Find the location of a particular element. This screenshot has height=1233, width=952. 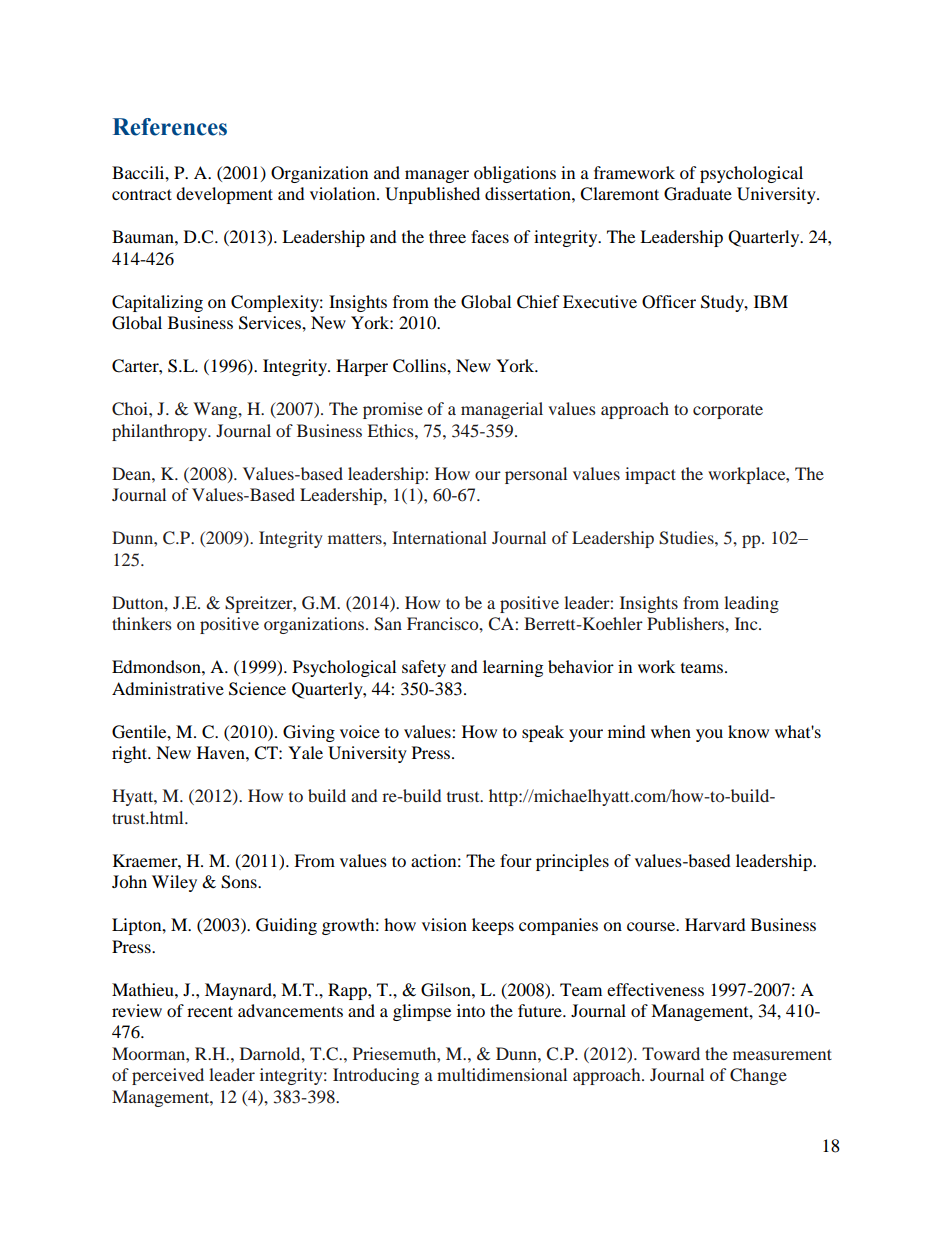

thinkers is located at coordinates (142, 623).
